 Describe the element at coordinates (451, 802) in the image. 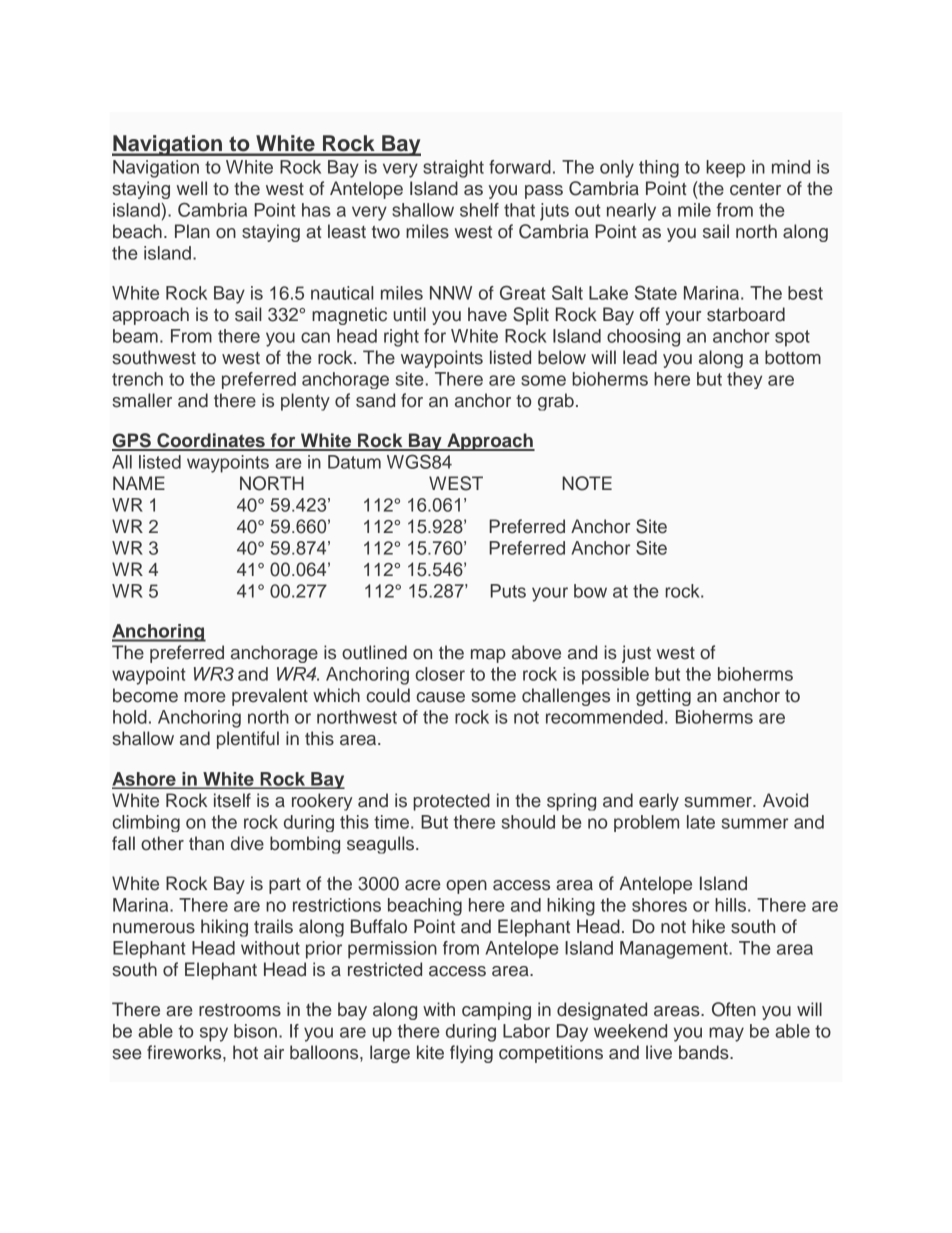

I see `protected` at that location.
